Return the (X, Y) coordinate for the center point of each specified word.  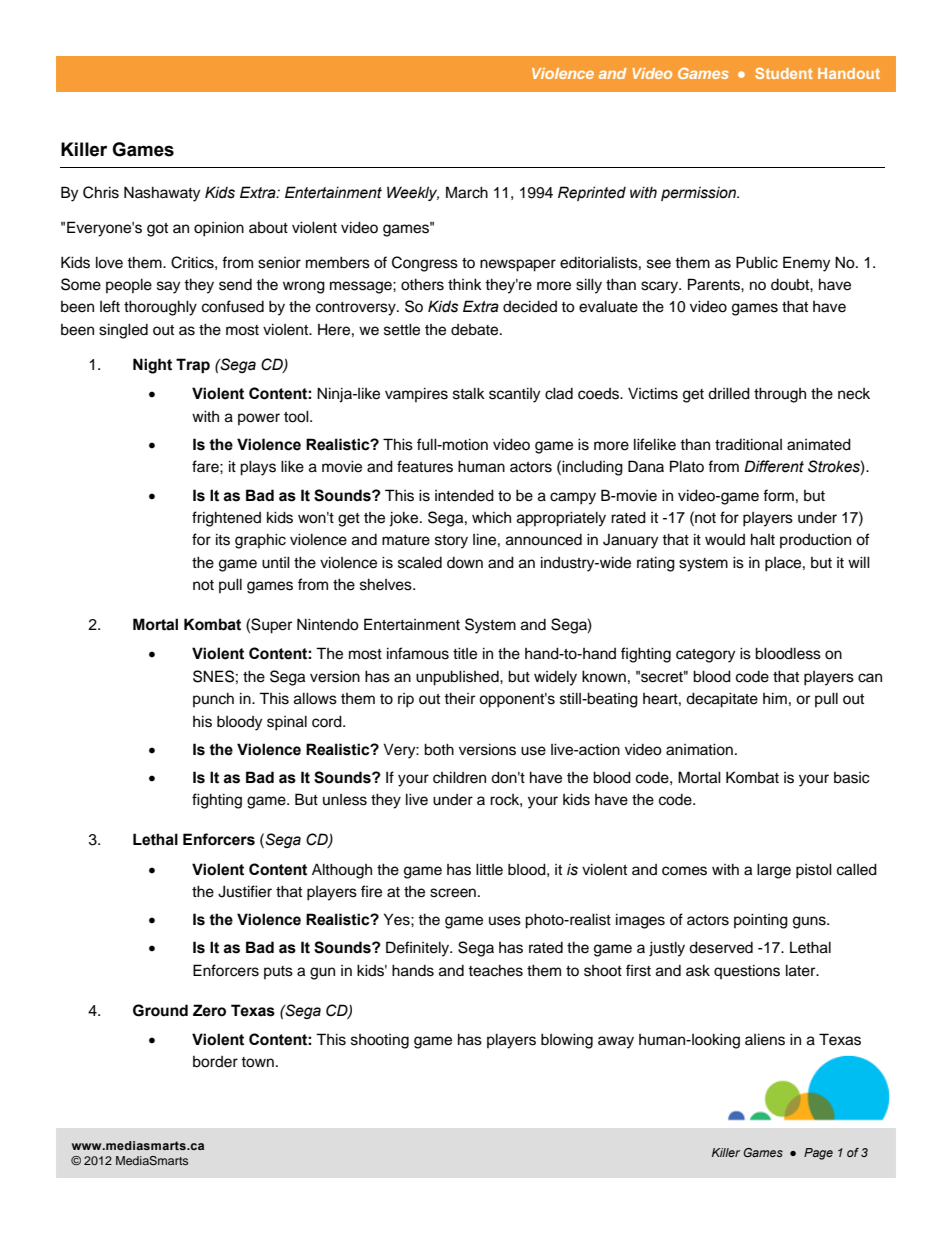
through (780, 395)
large (774, 871)
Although (342, 871)
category (705, 656)
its (223, 539)
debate (476, 330)
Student (784, 73)
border (215, 1062)
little (489, 869)
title (465, 653)
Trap (193, 366)
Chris (101, 192)
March (467, 192)
